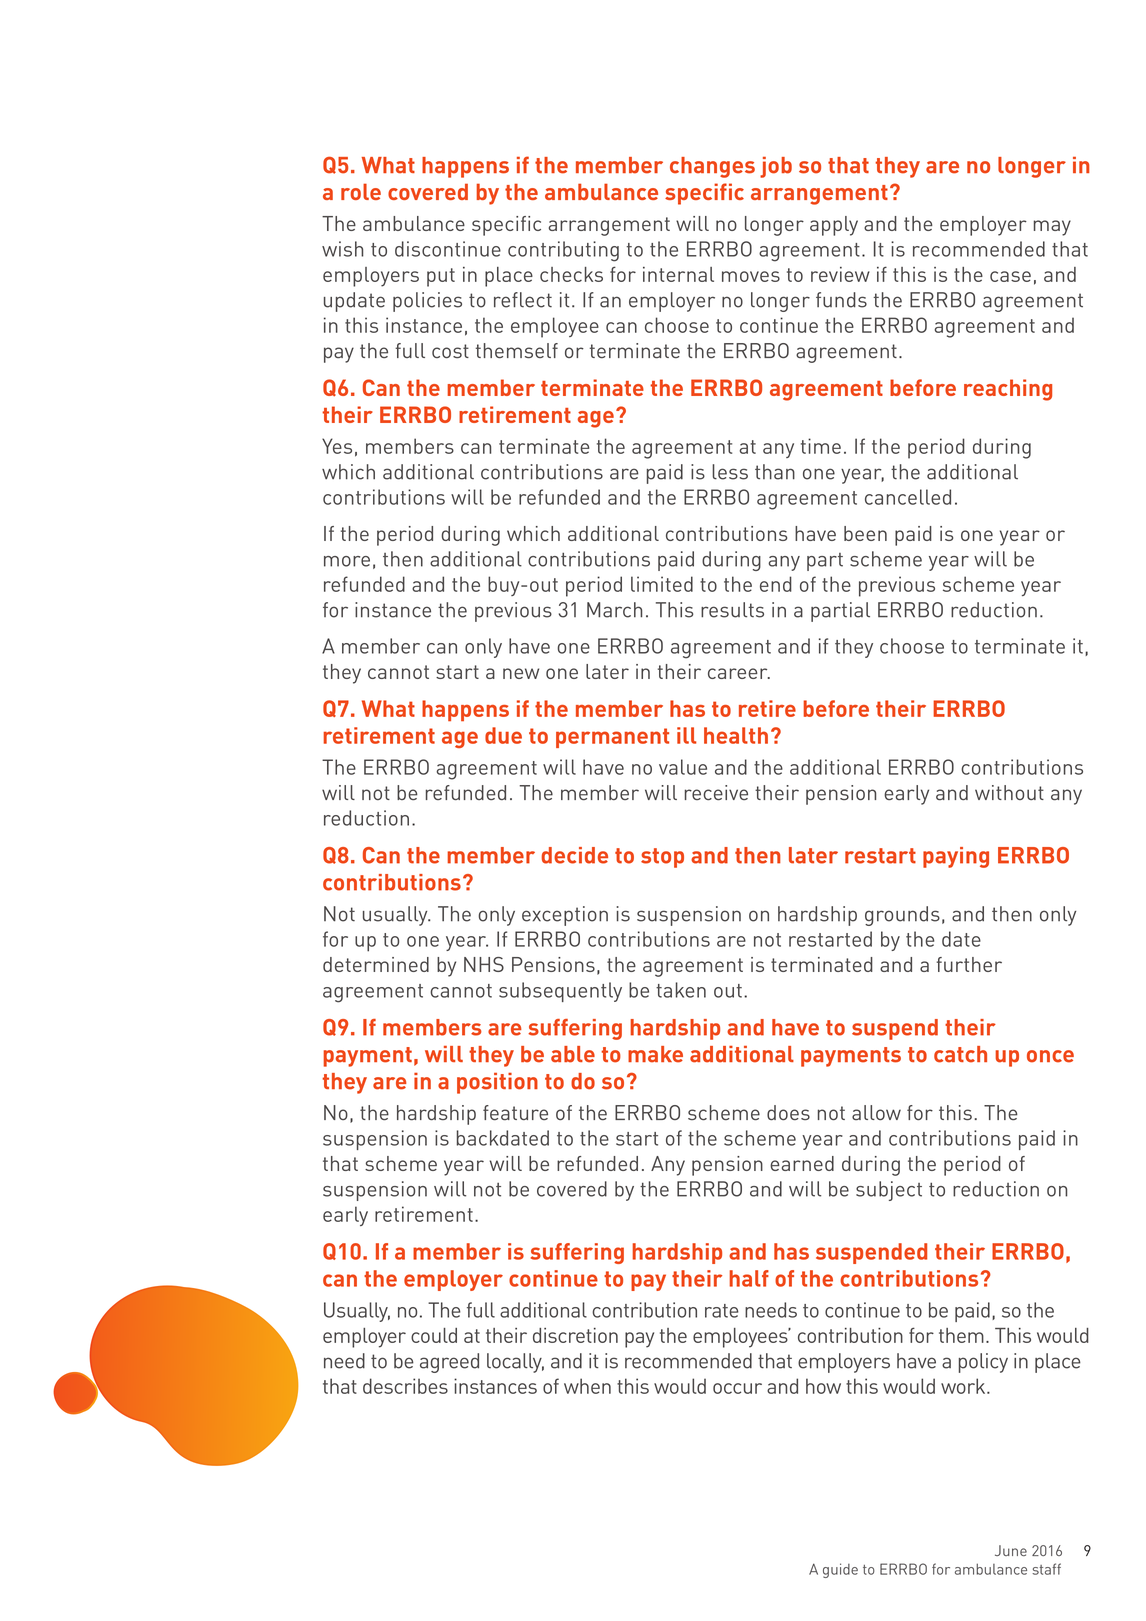 Image resolution: width=1146 pixels, height=1621 pixels. I want to click on describes, so click(405, 1386).
